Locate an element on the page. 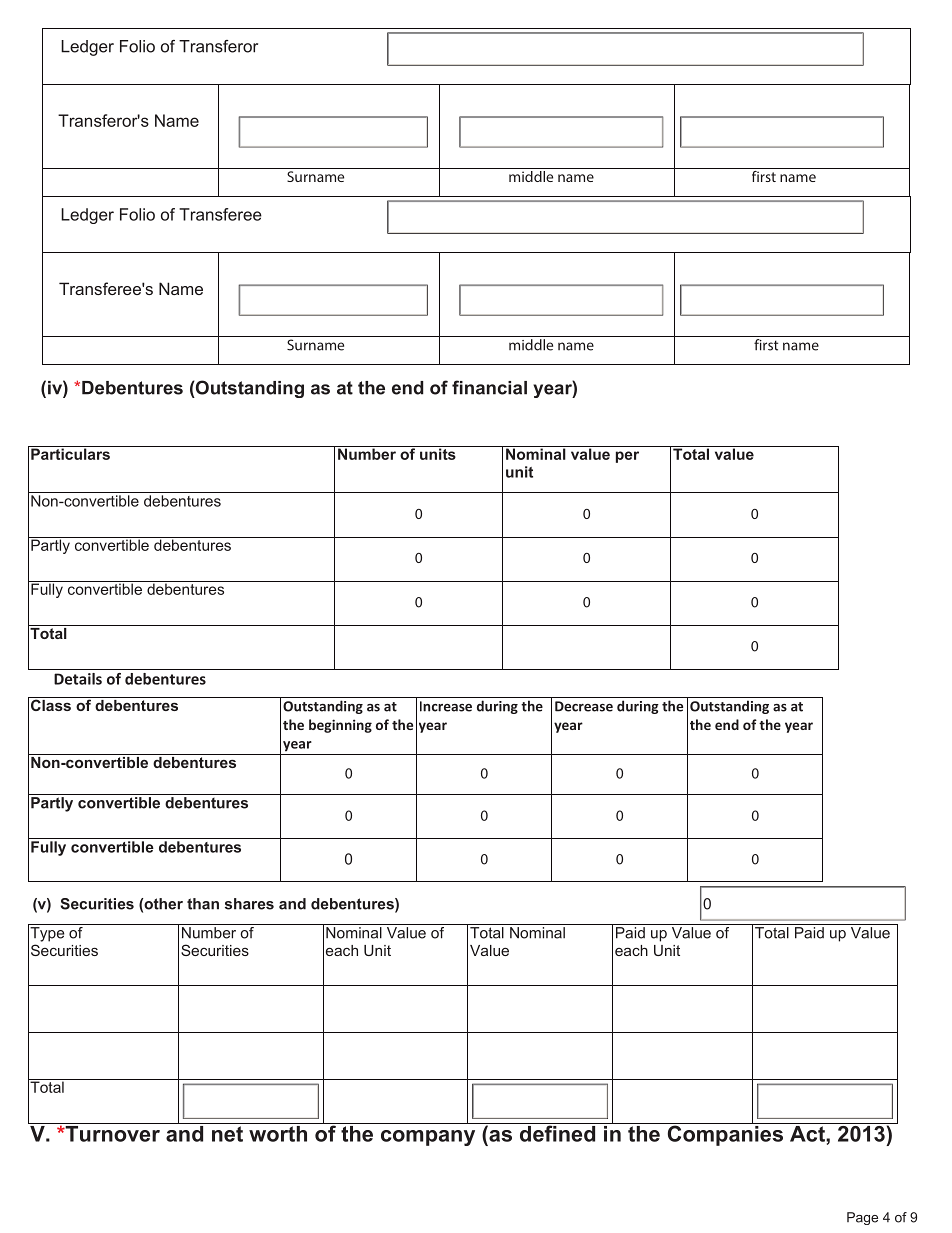 This page has width=952, height=1233. Particulars is located at coordinates (70, 453).
